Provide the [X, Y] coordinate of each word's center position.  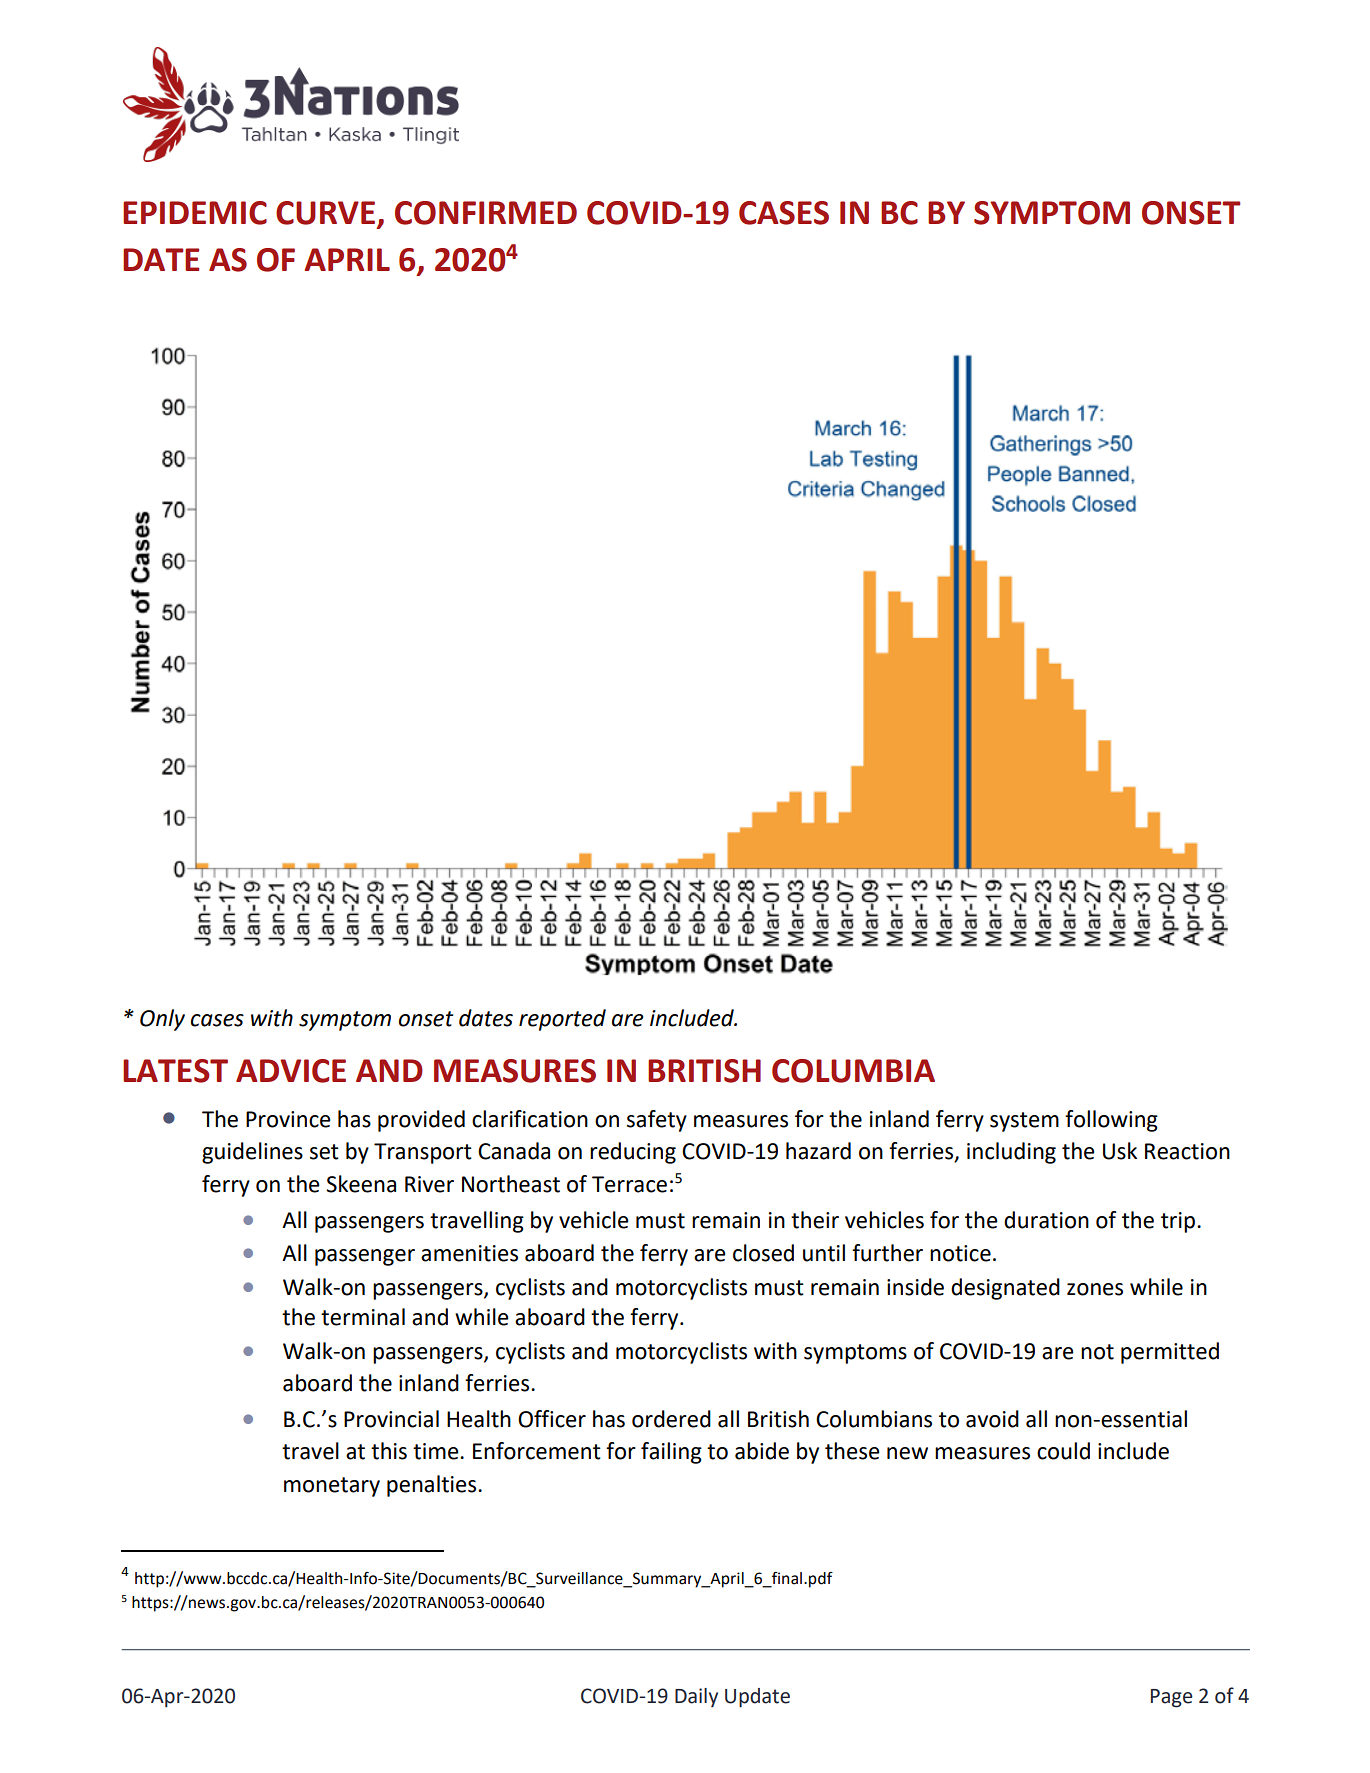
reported [562, 1020]
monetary [332, 1487]
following [1111, 1121]
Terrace [629, 1184]
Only [162, 1020]
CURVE [327, 214]
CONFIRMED [486, 213]
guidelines [252, 1153]
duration [1046, 1220]
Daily [696, 1697]
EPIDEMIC [195, 213]
